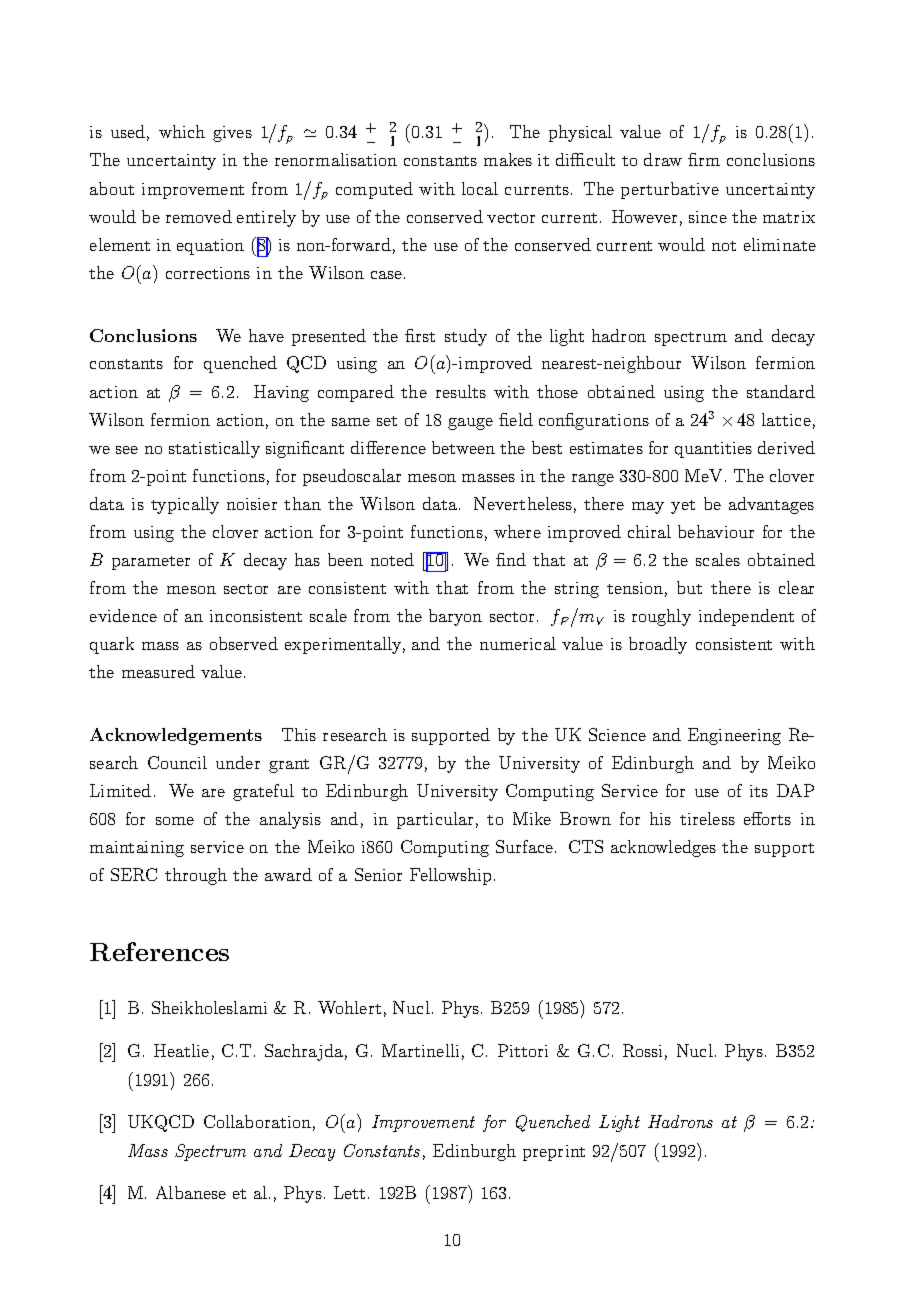 The width and height of the screenshot is (924, 1308). What do you see at coordinates (455, 617) in the screenshot?
I see `baryon` at bounding box center [455, 617].
